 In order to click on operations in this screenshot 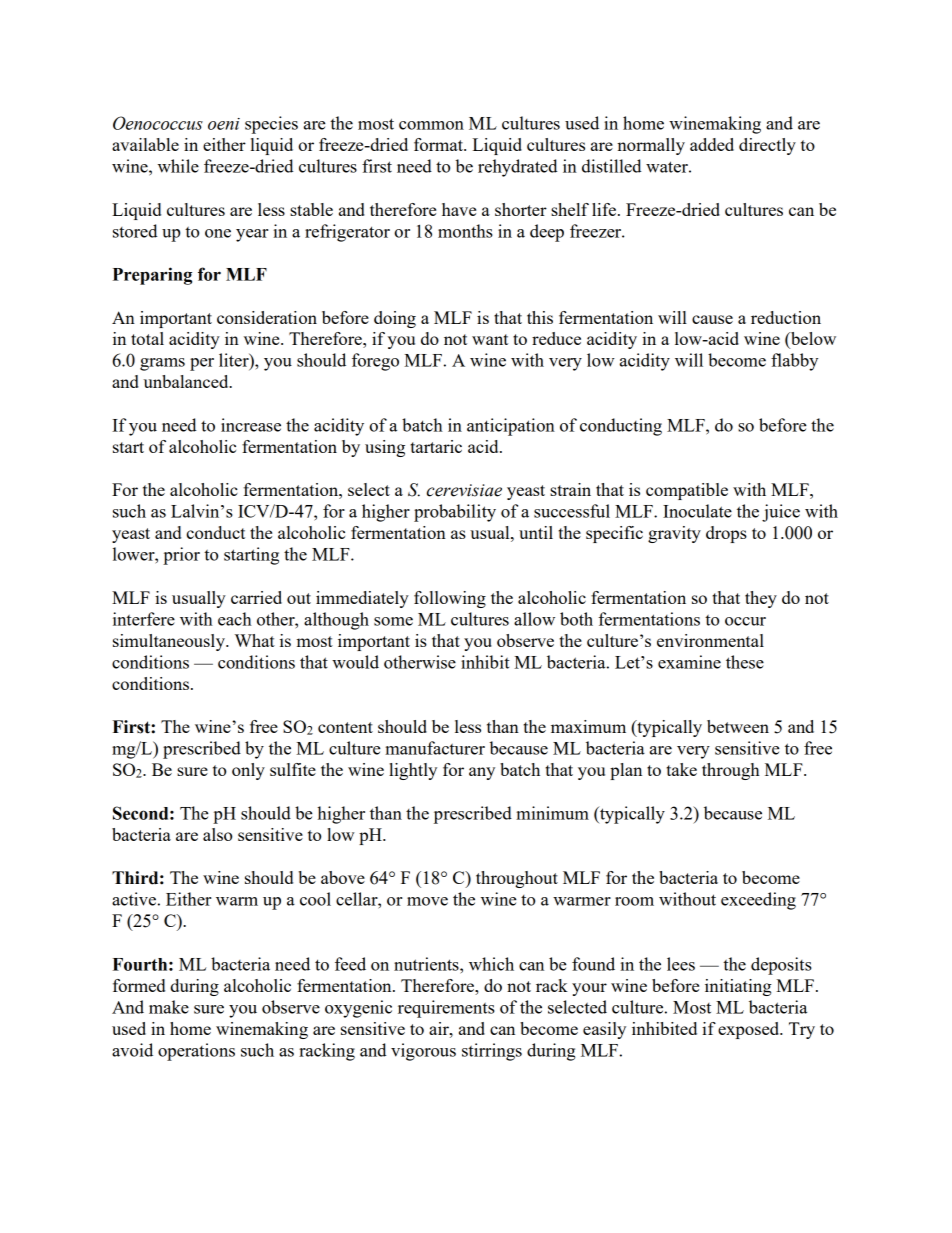, I will do `click(196, 1052)`.
